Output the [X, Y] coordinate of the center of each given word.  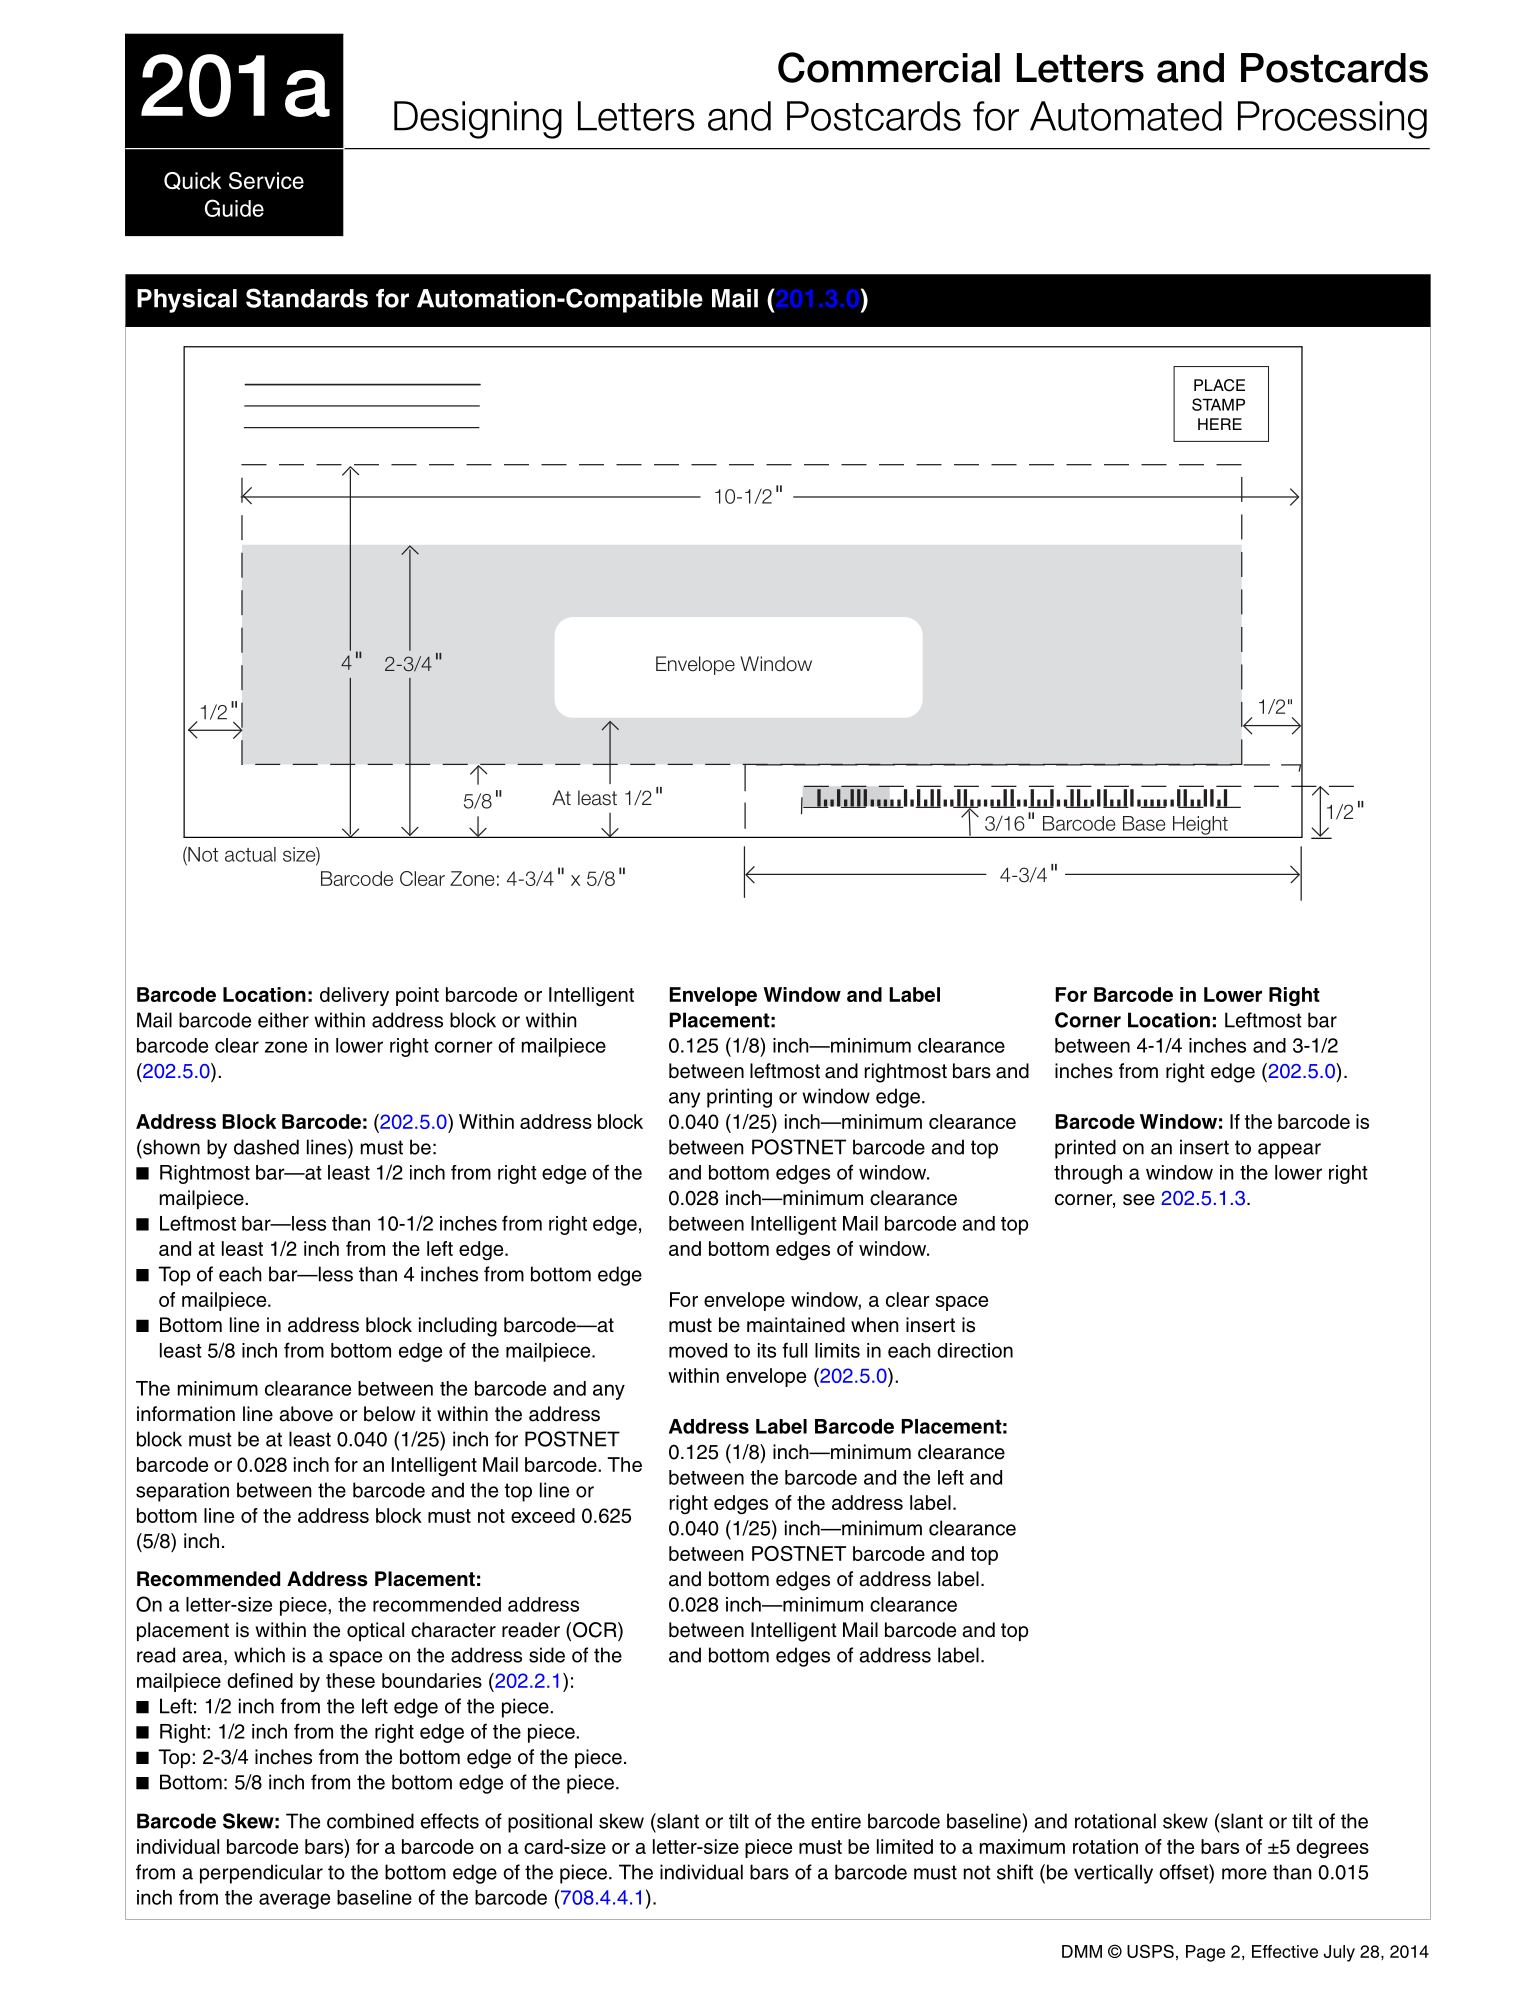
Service [266, 180]
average [294, 1901]
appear [1289, 1151]
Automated [1126, 116]
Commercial [889, 67]
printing [739, 1098]
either [283, 1020]
